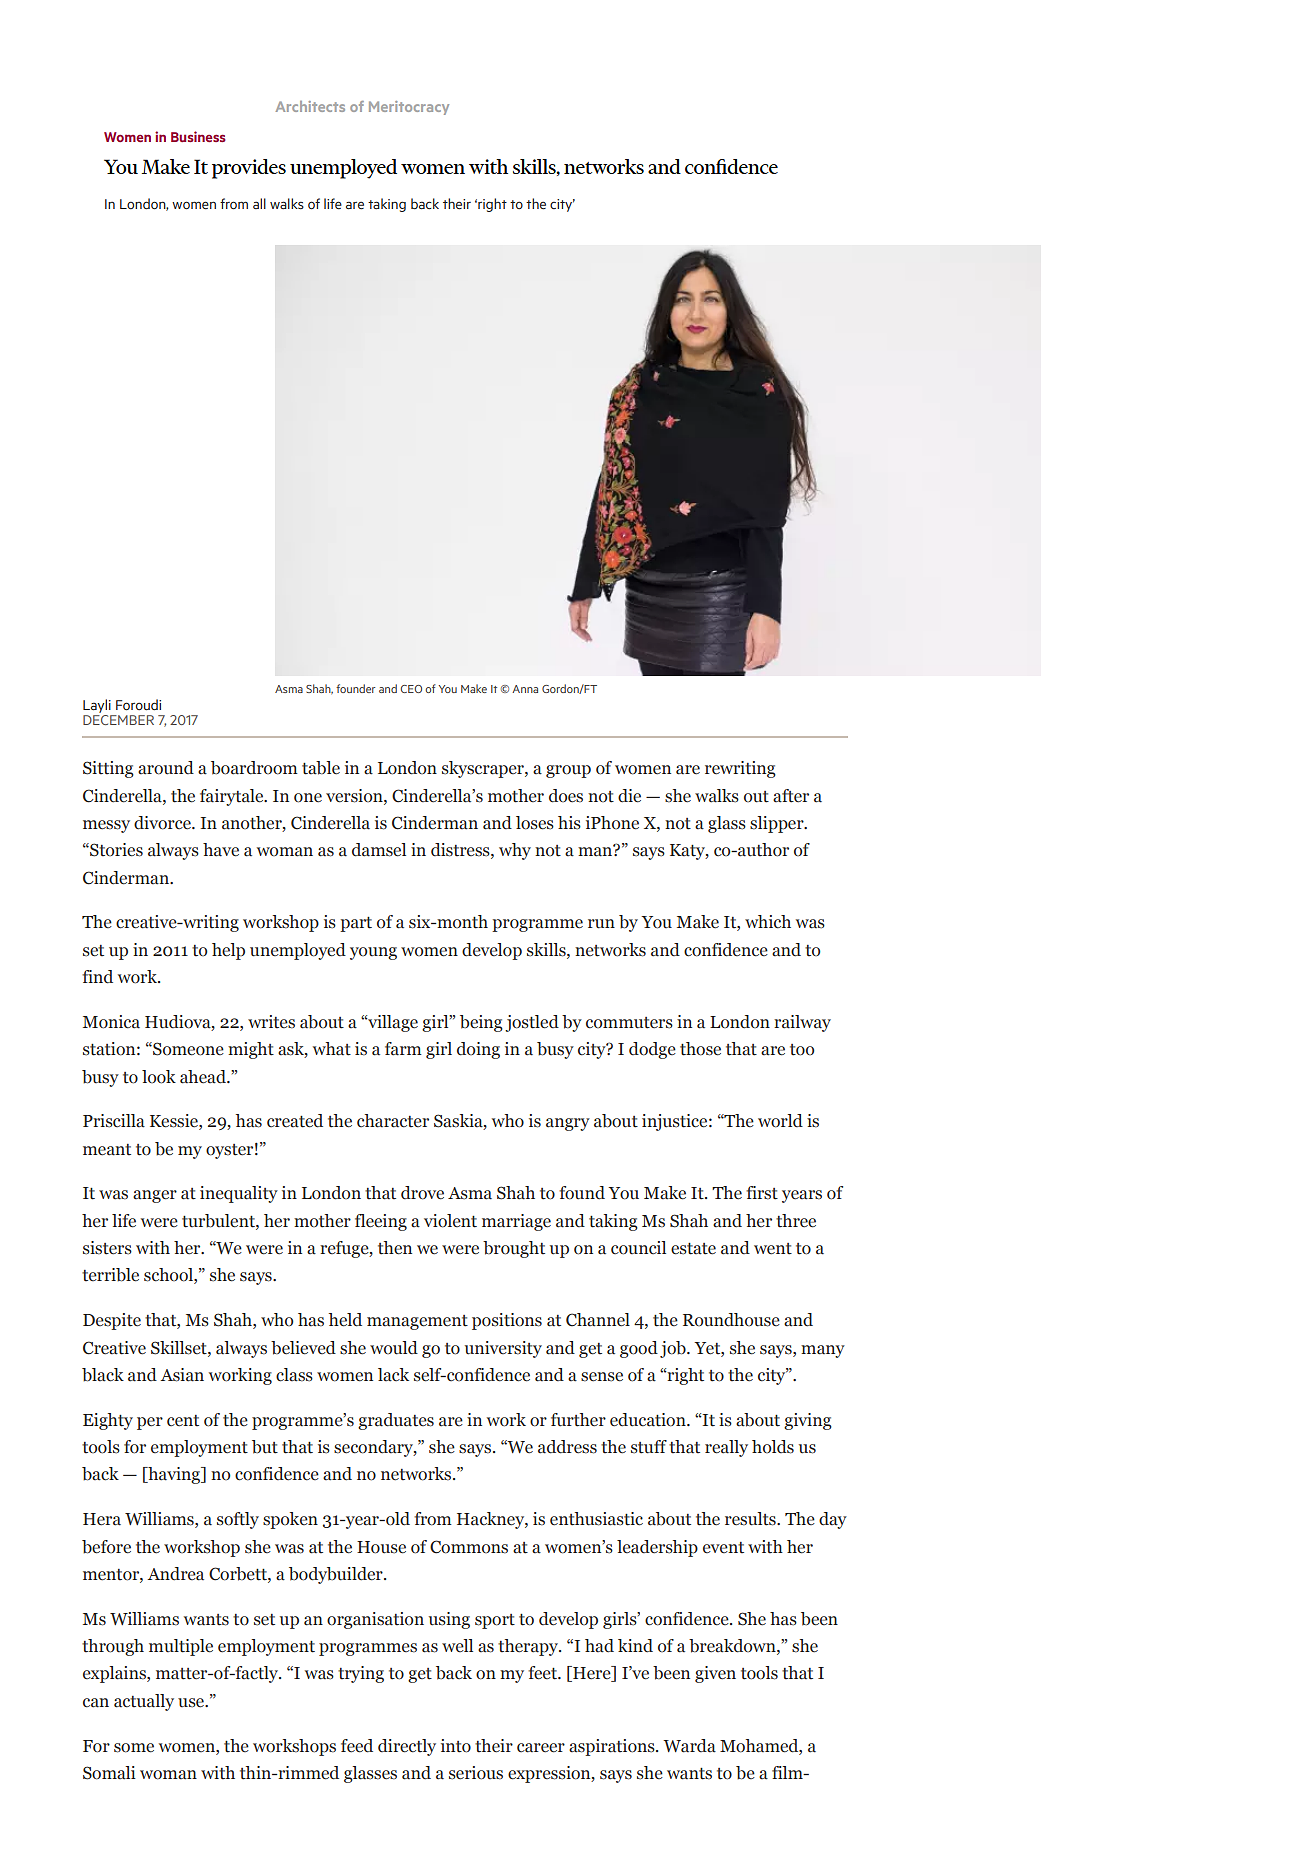  Describe the element at coordinates (768, 922) in the screenshot. I see `which` at that location.
